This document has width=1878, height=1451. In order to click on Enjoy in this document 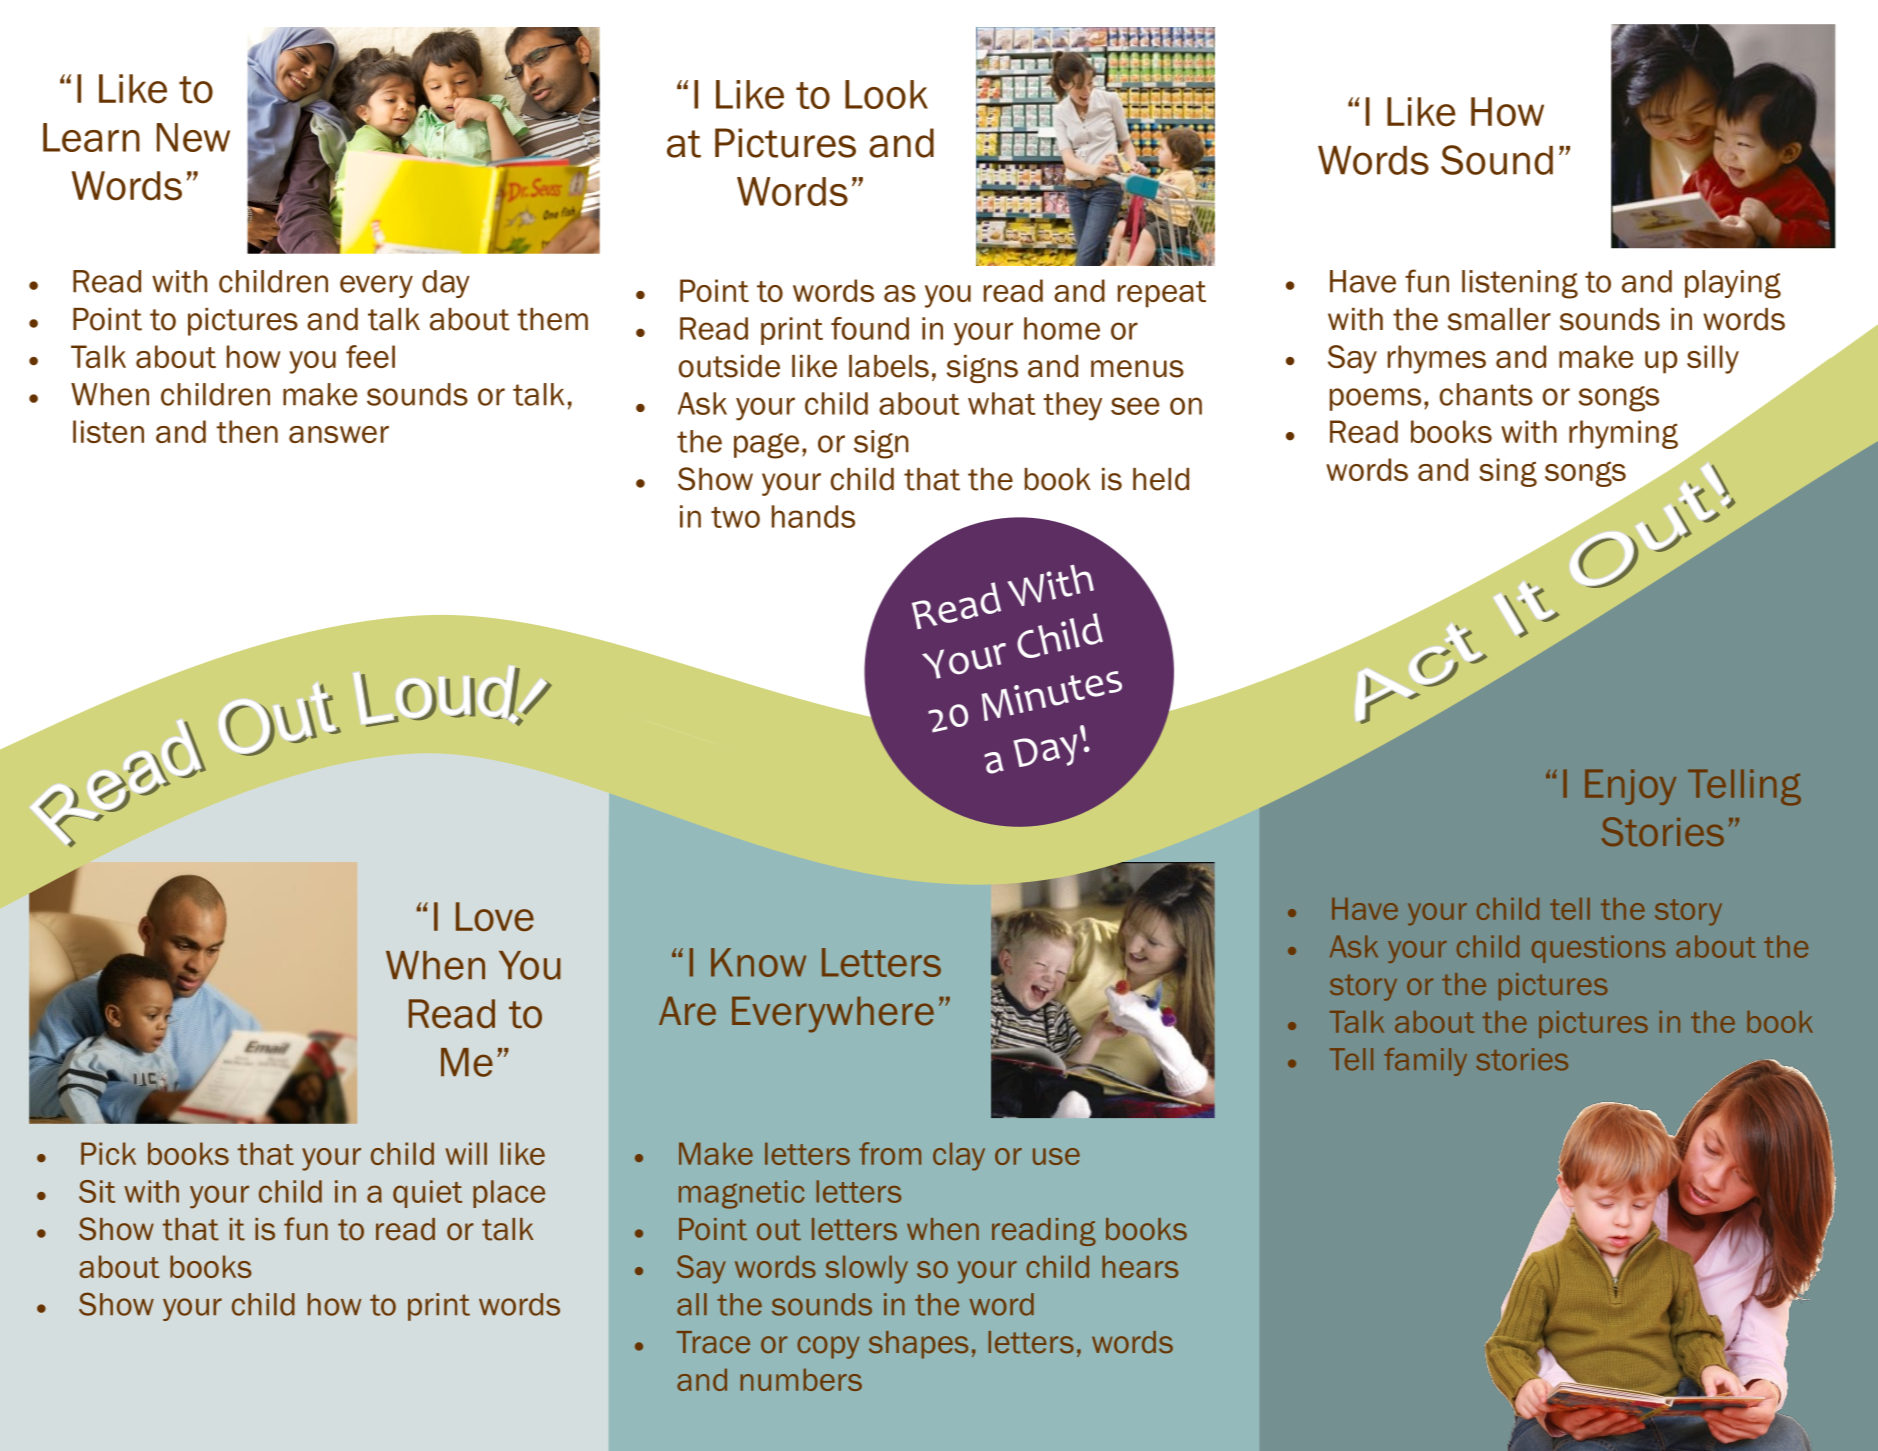, I will do `click(1630, 787)`.
